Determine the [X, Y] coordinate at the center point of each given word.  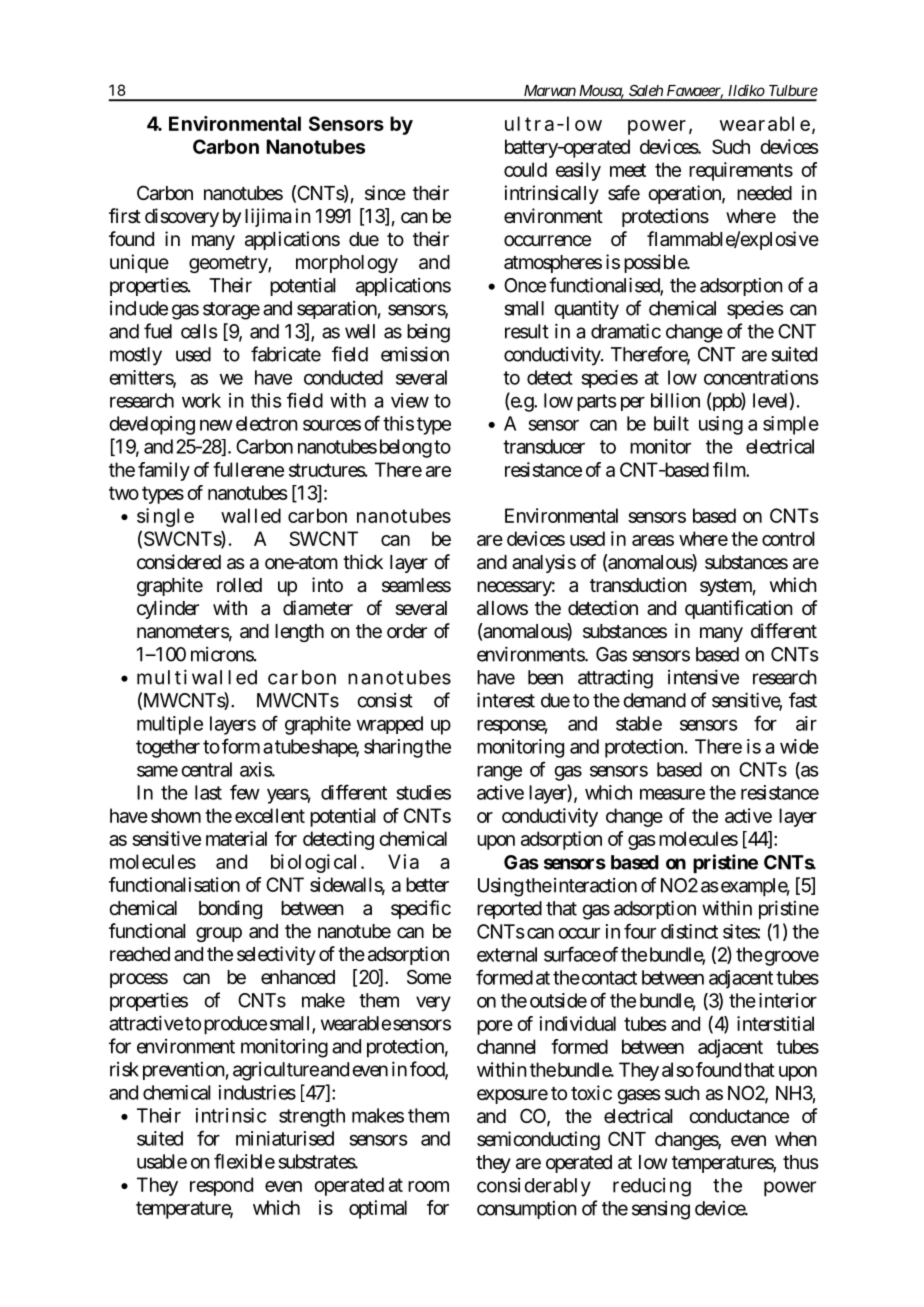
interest [506, 700]
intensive [703, 677]
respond [221, 1186]
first [125, 216]
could [525, 169]
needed [764, 193]
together [168, 748]
